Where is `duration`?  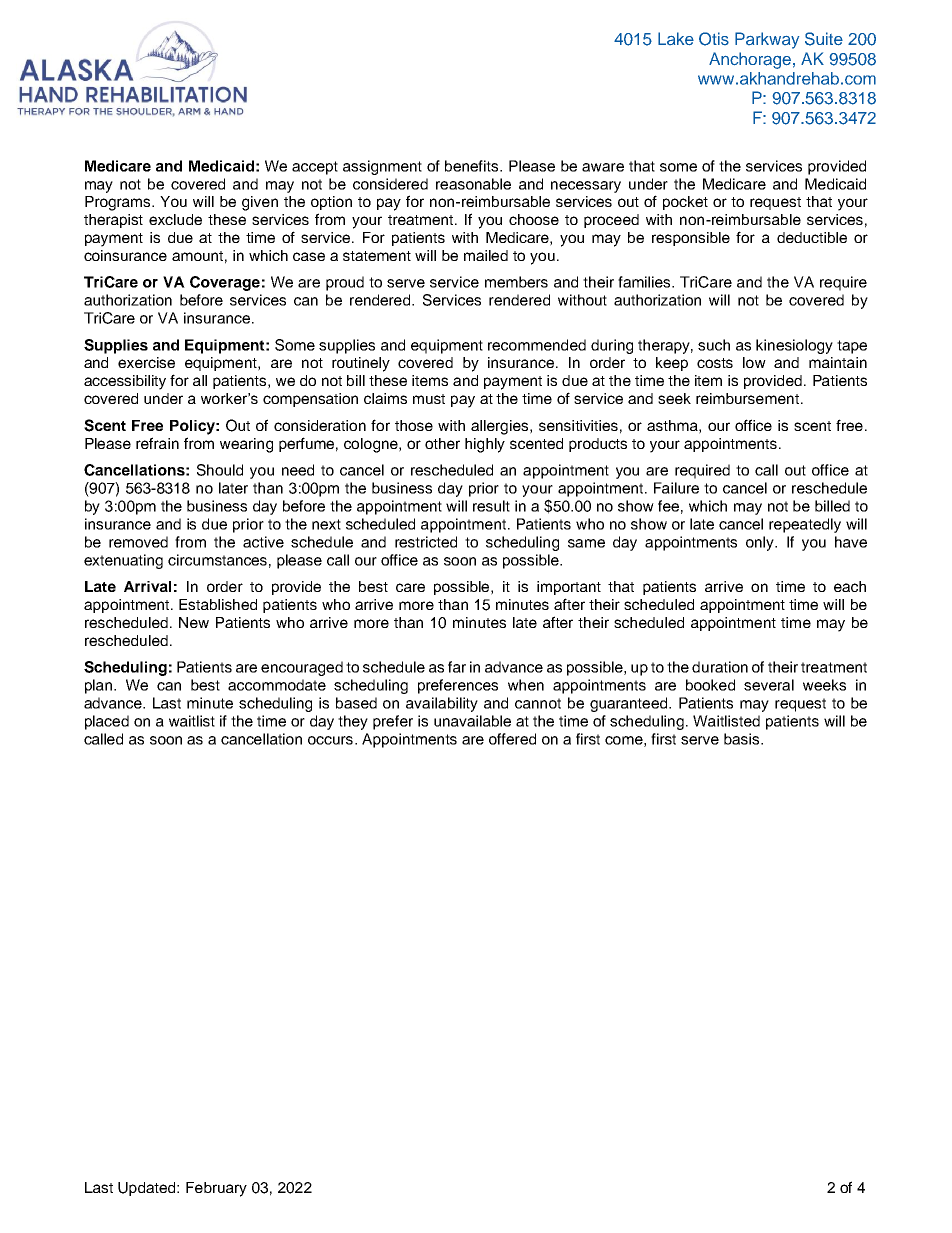
duration is located at coordinates (720, 667).
